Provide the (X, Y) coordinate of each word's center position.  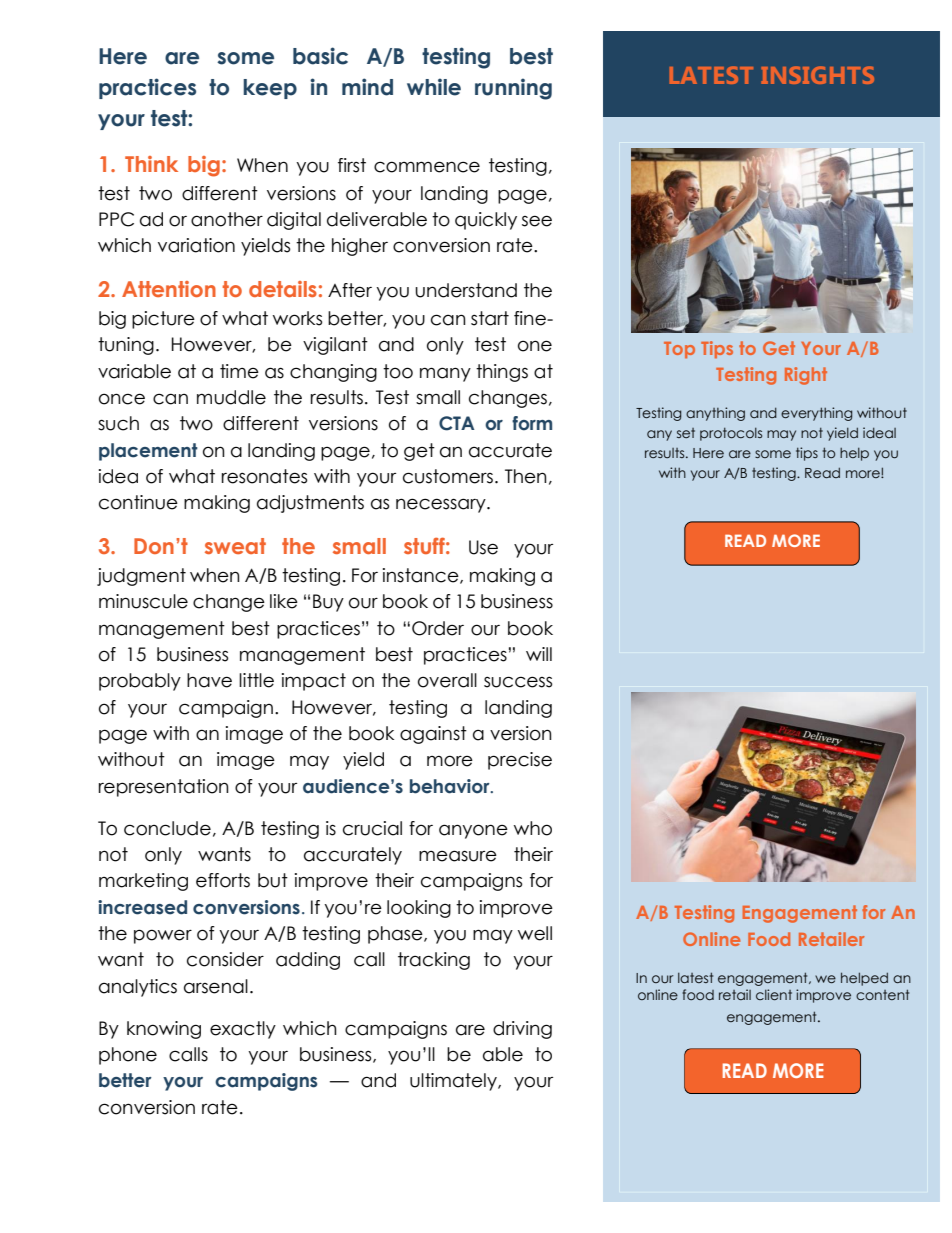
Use (483, 547)
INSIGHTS (818, 75)
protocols (731, 434)
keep (270, 89)
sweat (235, 546)
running (513, 89)
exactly (243, 1030)
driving (522, 1030)
